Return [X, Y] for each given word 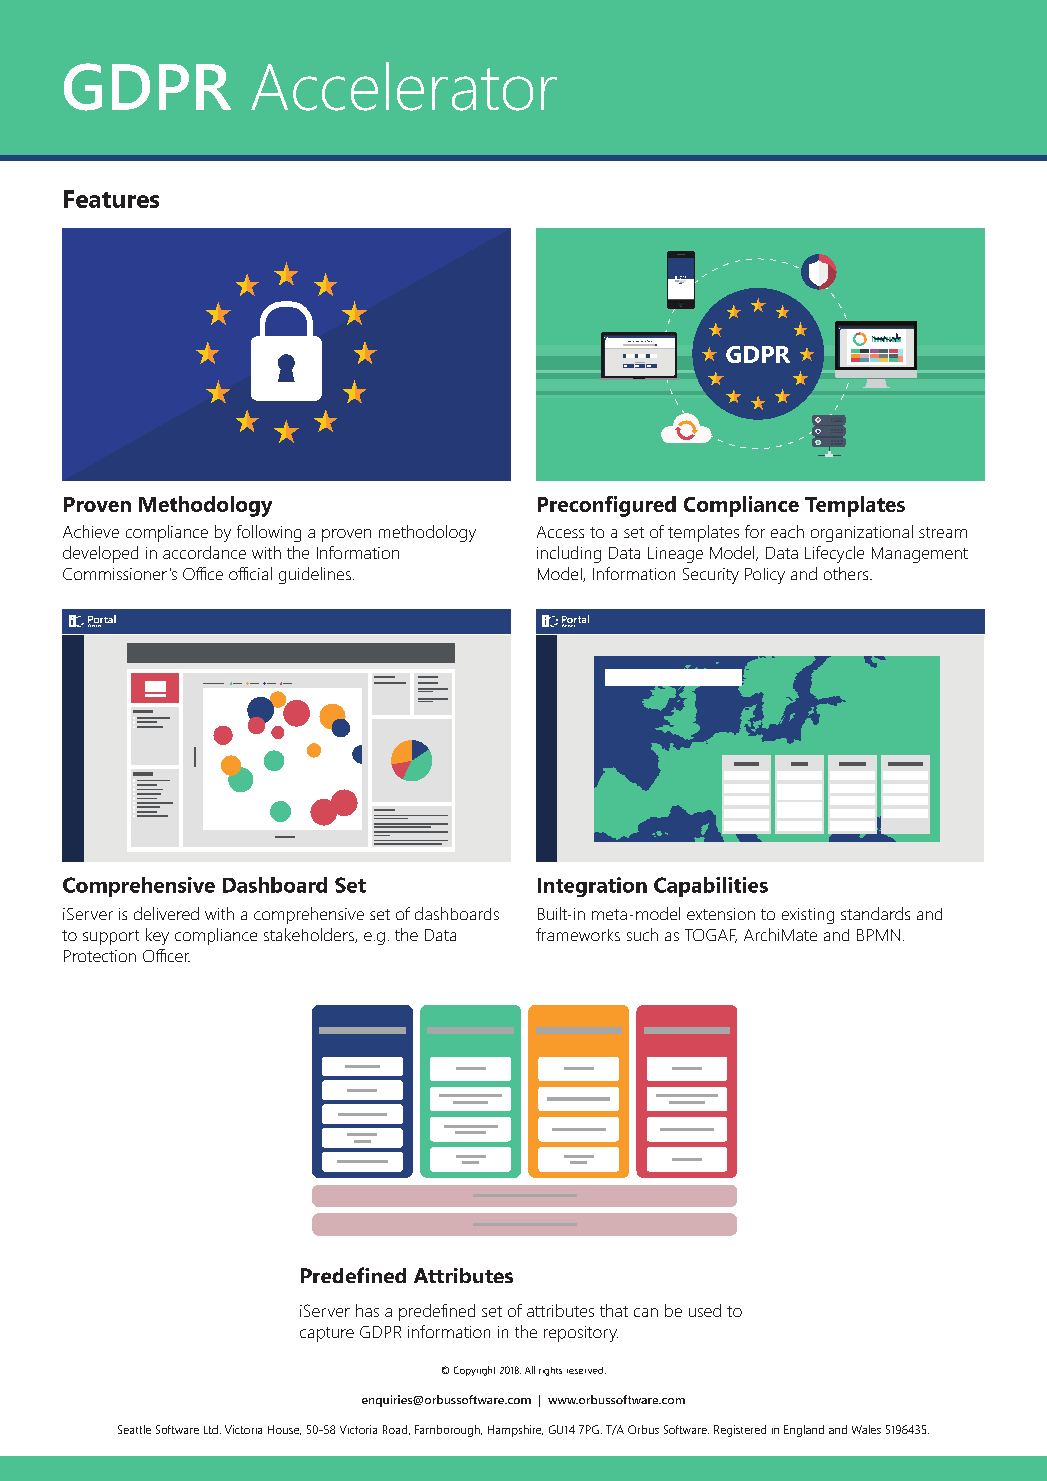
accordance [204, 552]
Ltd [211, 1429]
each [787, 531]
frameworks [578, 934]
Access [560, 532]
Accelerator [404, 86]
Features [111, 199]
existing [808, 916]
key [157, 936]
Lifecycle [834, 554]
